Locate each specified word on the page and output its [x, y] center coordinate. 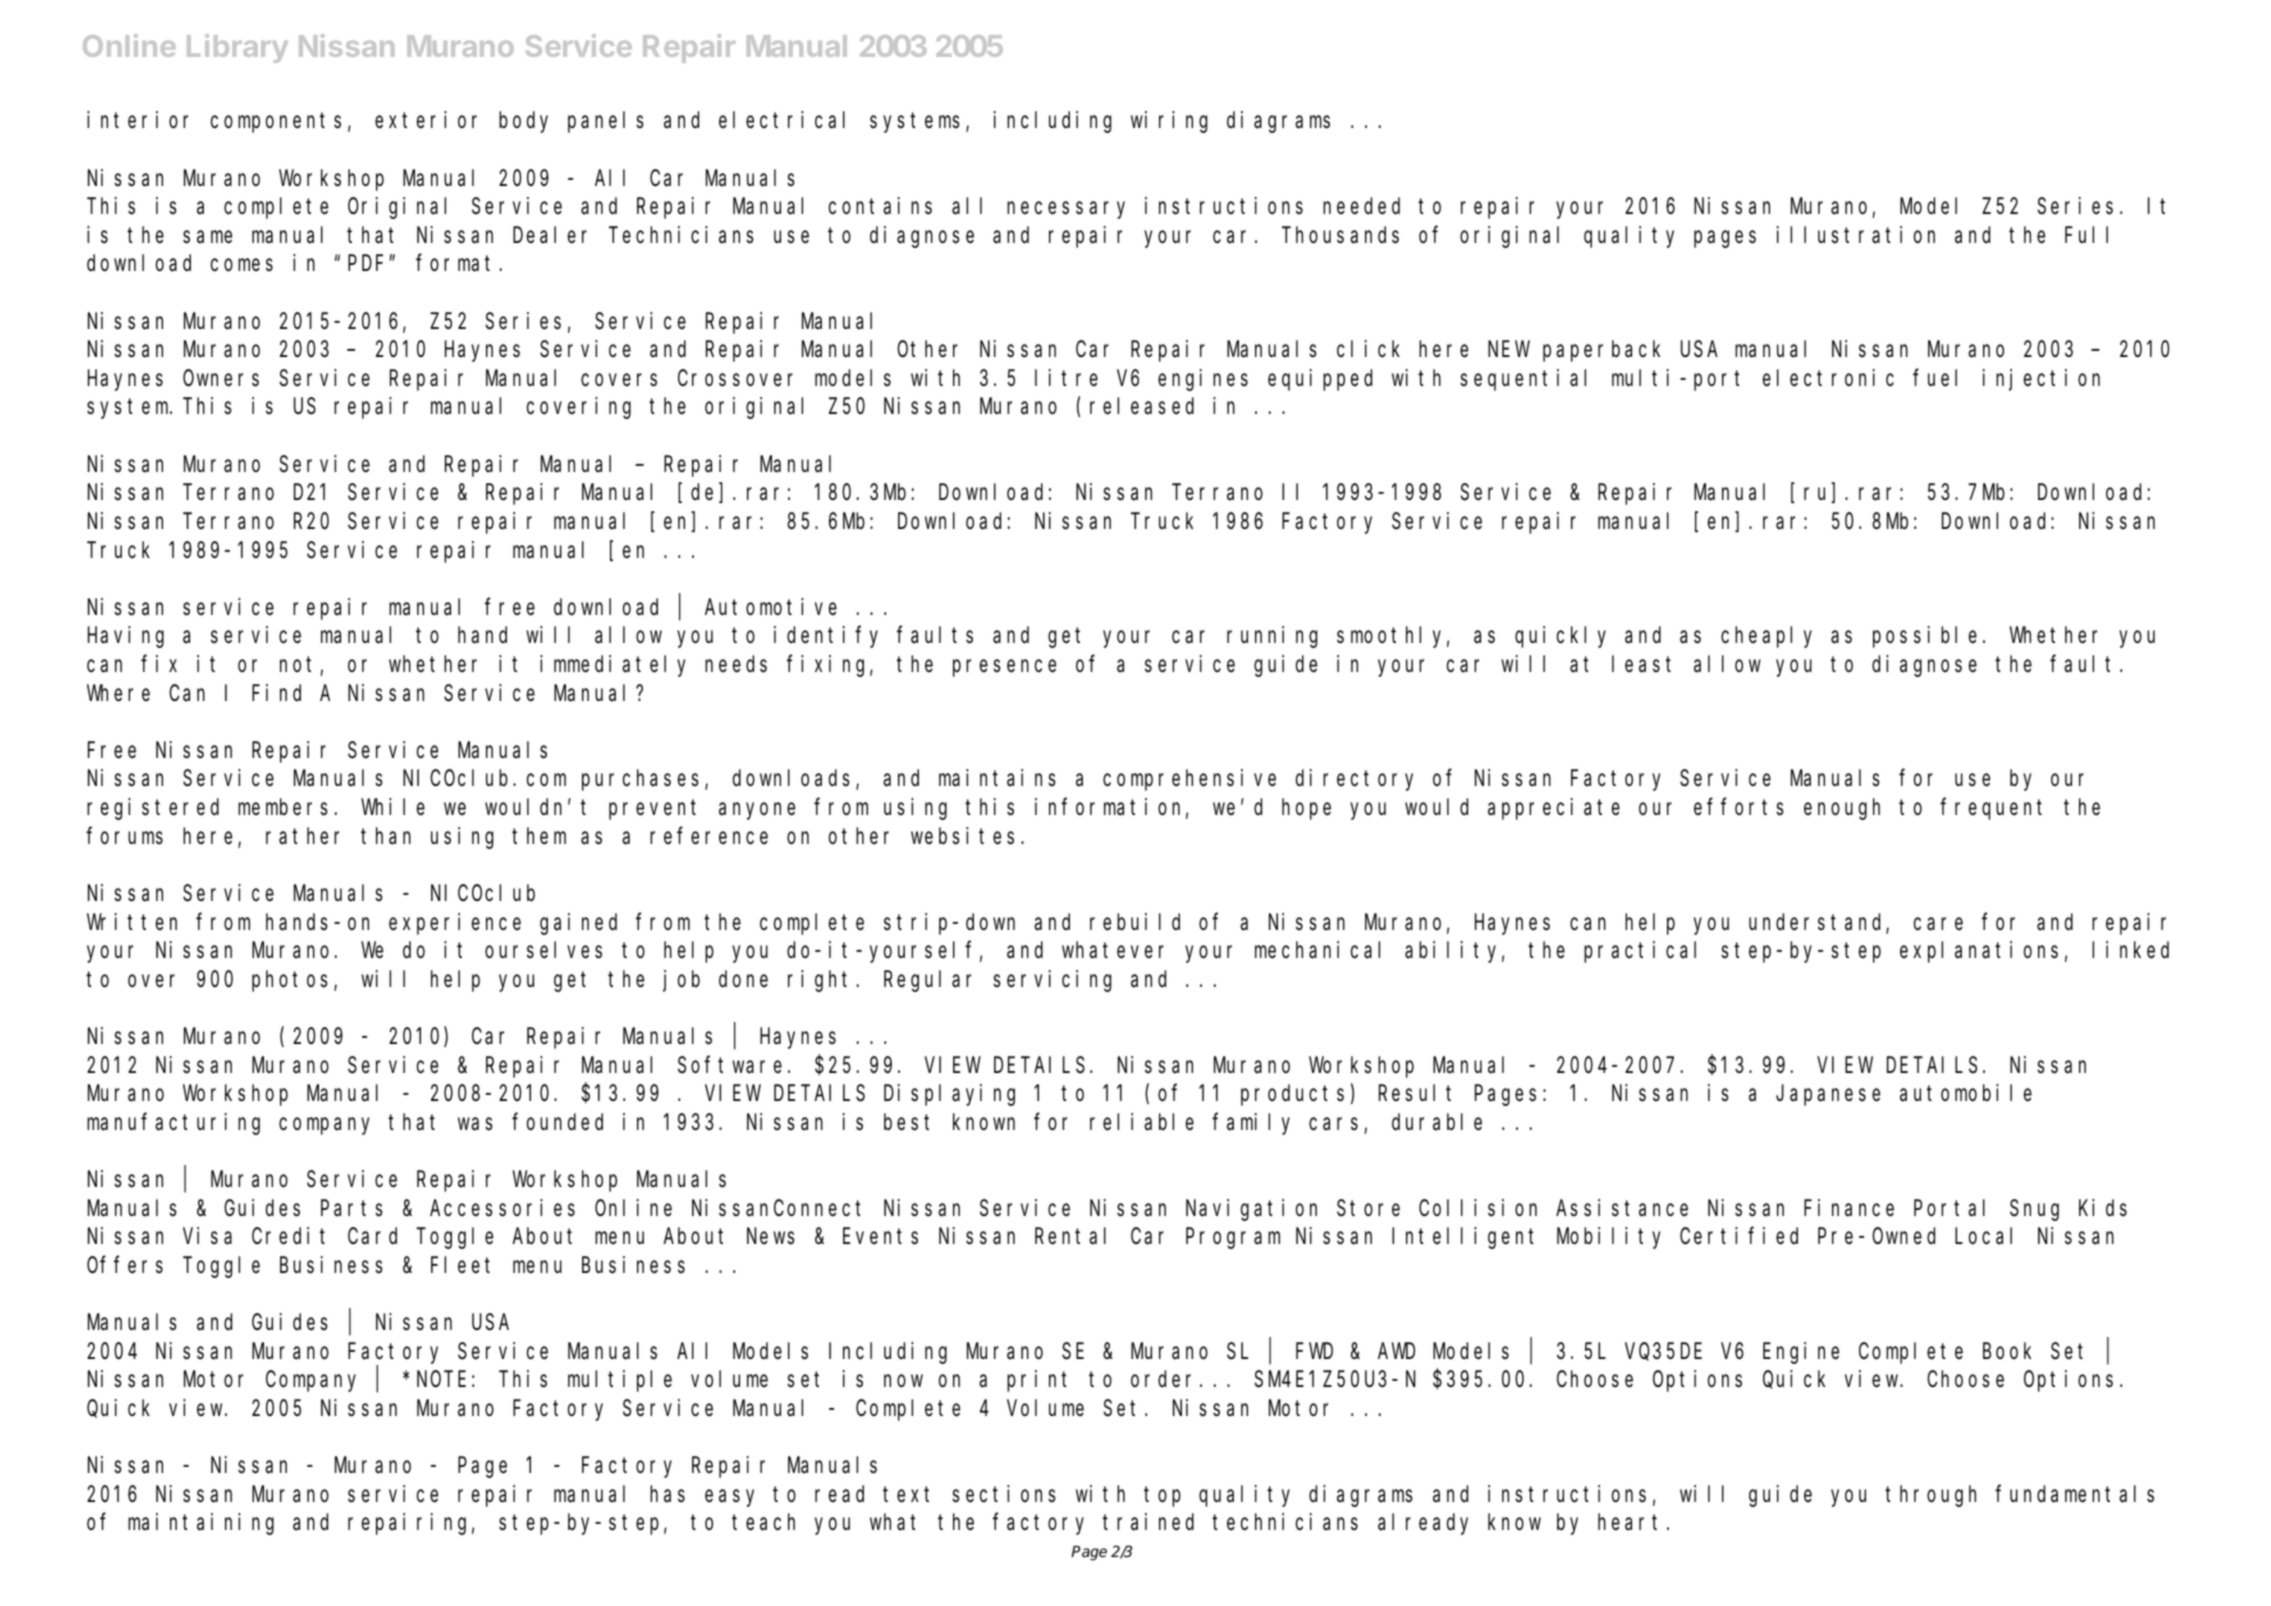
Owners [221, 379]
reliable [1142, 1122]
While [393, 806]
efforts [1739, 807]
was [475, 1124]
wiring [1169, 122]
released [1142, 406]
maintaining [201, 1524]
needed [1361, 206]
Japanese [1828, 1096]
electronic [1828, 378]
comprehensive [1189, 780]
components [276, 123]
